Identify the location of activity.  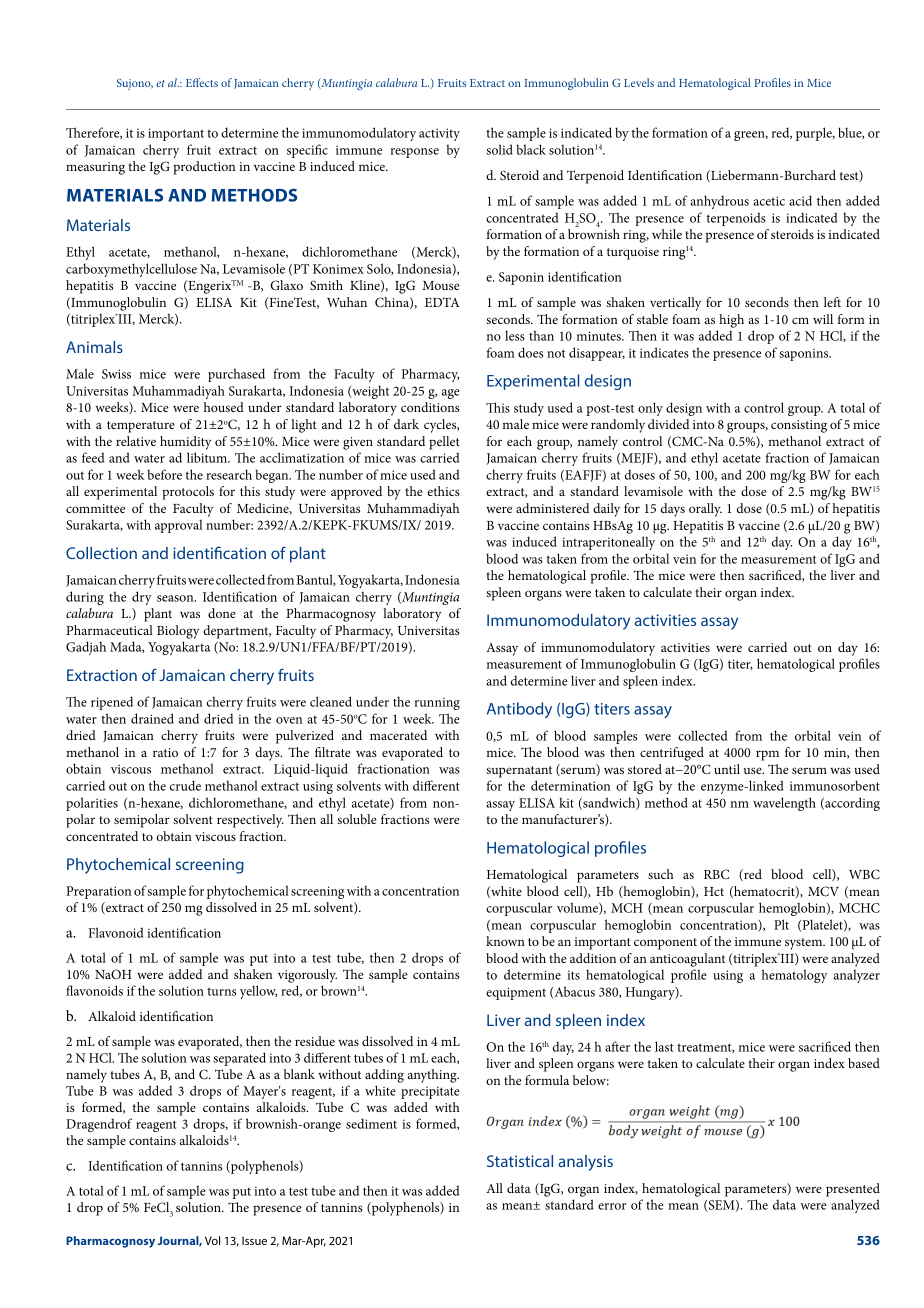
(439, 134).
